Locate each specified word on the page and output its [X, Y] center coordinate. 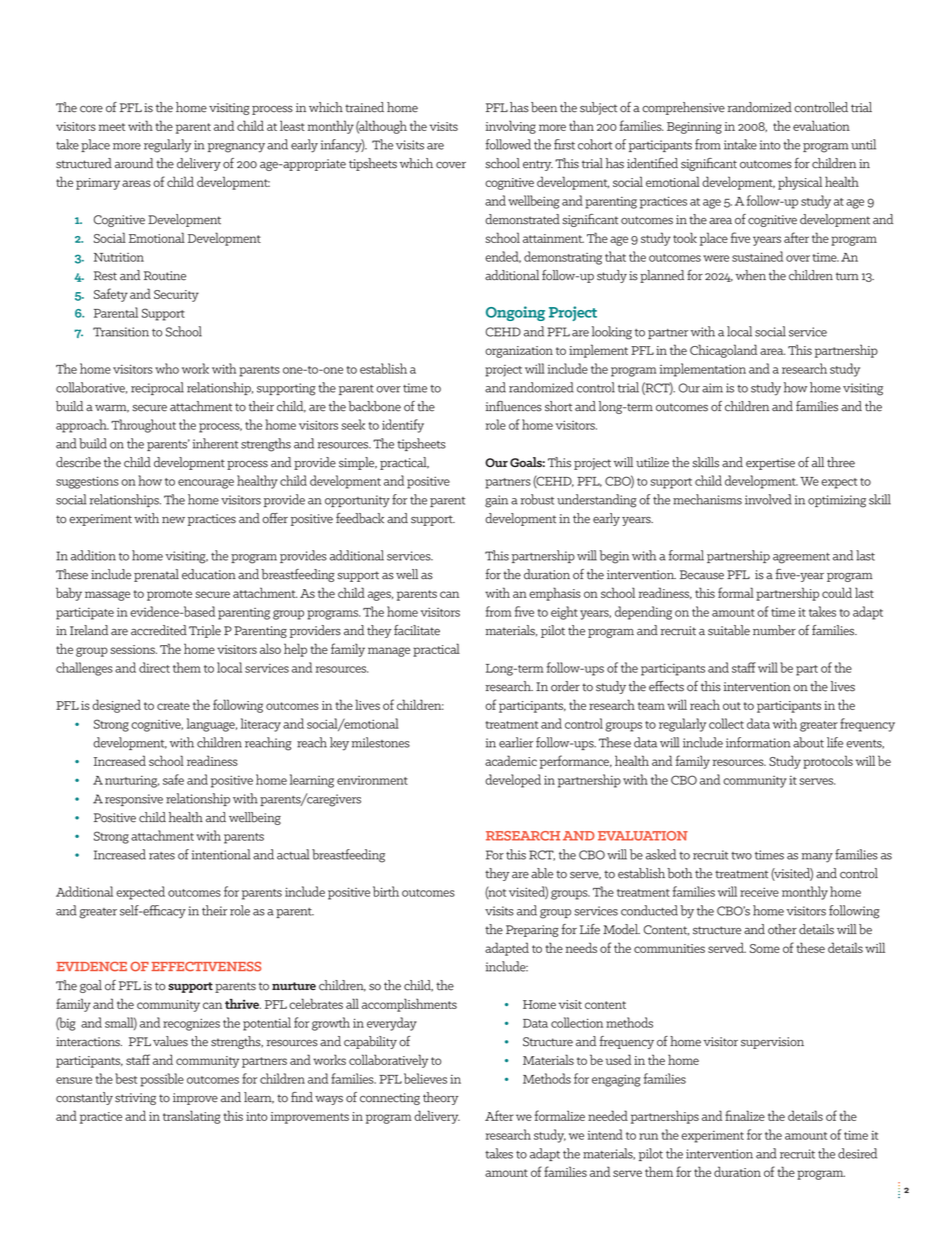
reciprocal [157, 388]
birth [386, 891]
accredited [159, 630]
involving [511, 127]
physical [800, 183]
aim [712, 388]
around [134, 163]
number [774, 630]
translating [192, 1117]
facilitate [417, 630]
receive [759, 892]
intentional [221, 854]
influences [514, 406]
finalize [745, 1115]
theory [441, 1098]
